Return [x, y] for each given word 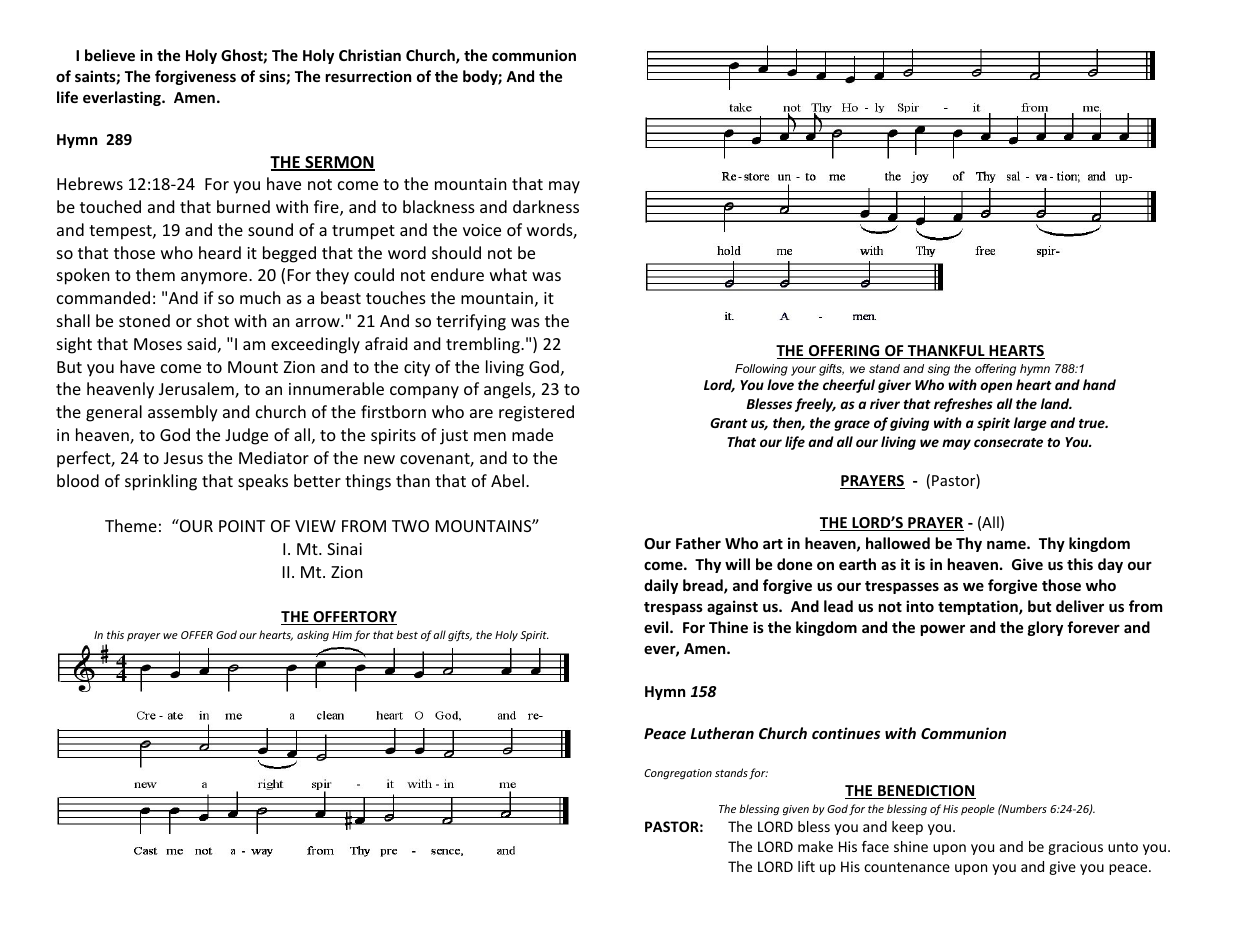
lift [806, 866]
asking [313, 635]
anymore [215, 278]
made [532, 434]
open [996, 387]
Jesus [183, 458]
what [508, 274]
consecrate [1008, 442]
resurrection [368, 76]
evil [657, 627]
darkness [546, 206]
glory [1045, 628]
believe [110, 55]
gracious [1075, 848]
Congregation [678, 774]
